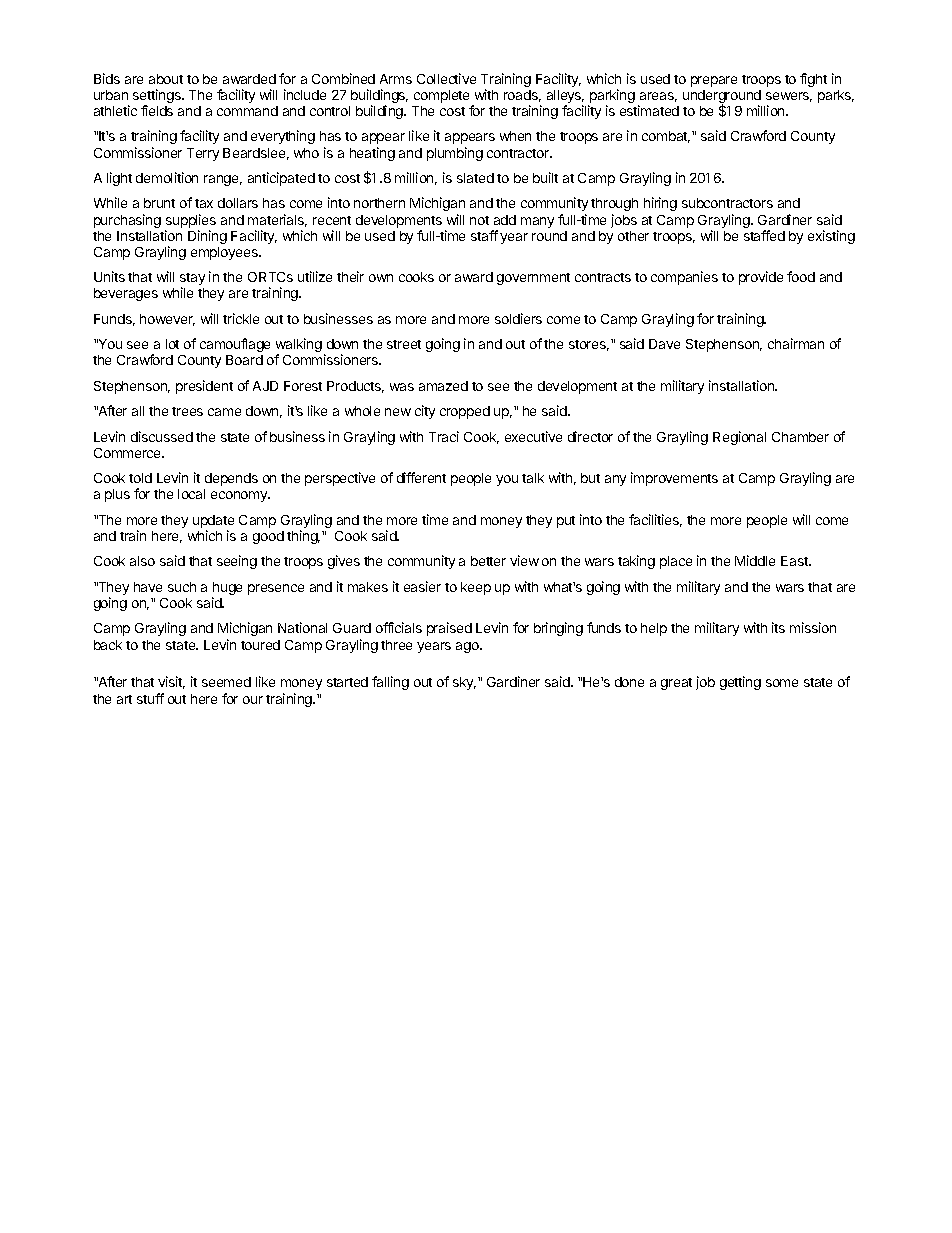  What do you see at coordinates (443, 98) in the page?
I see `complete` at bounding box center [443, 98].
